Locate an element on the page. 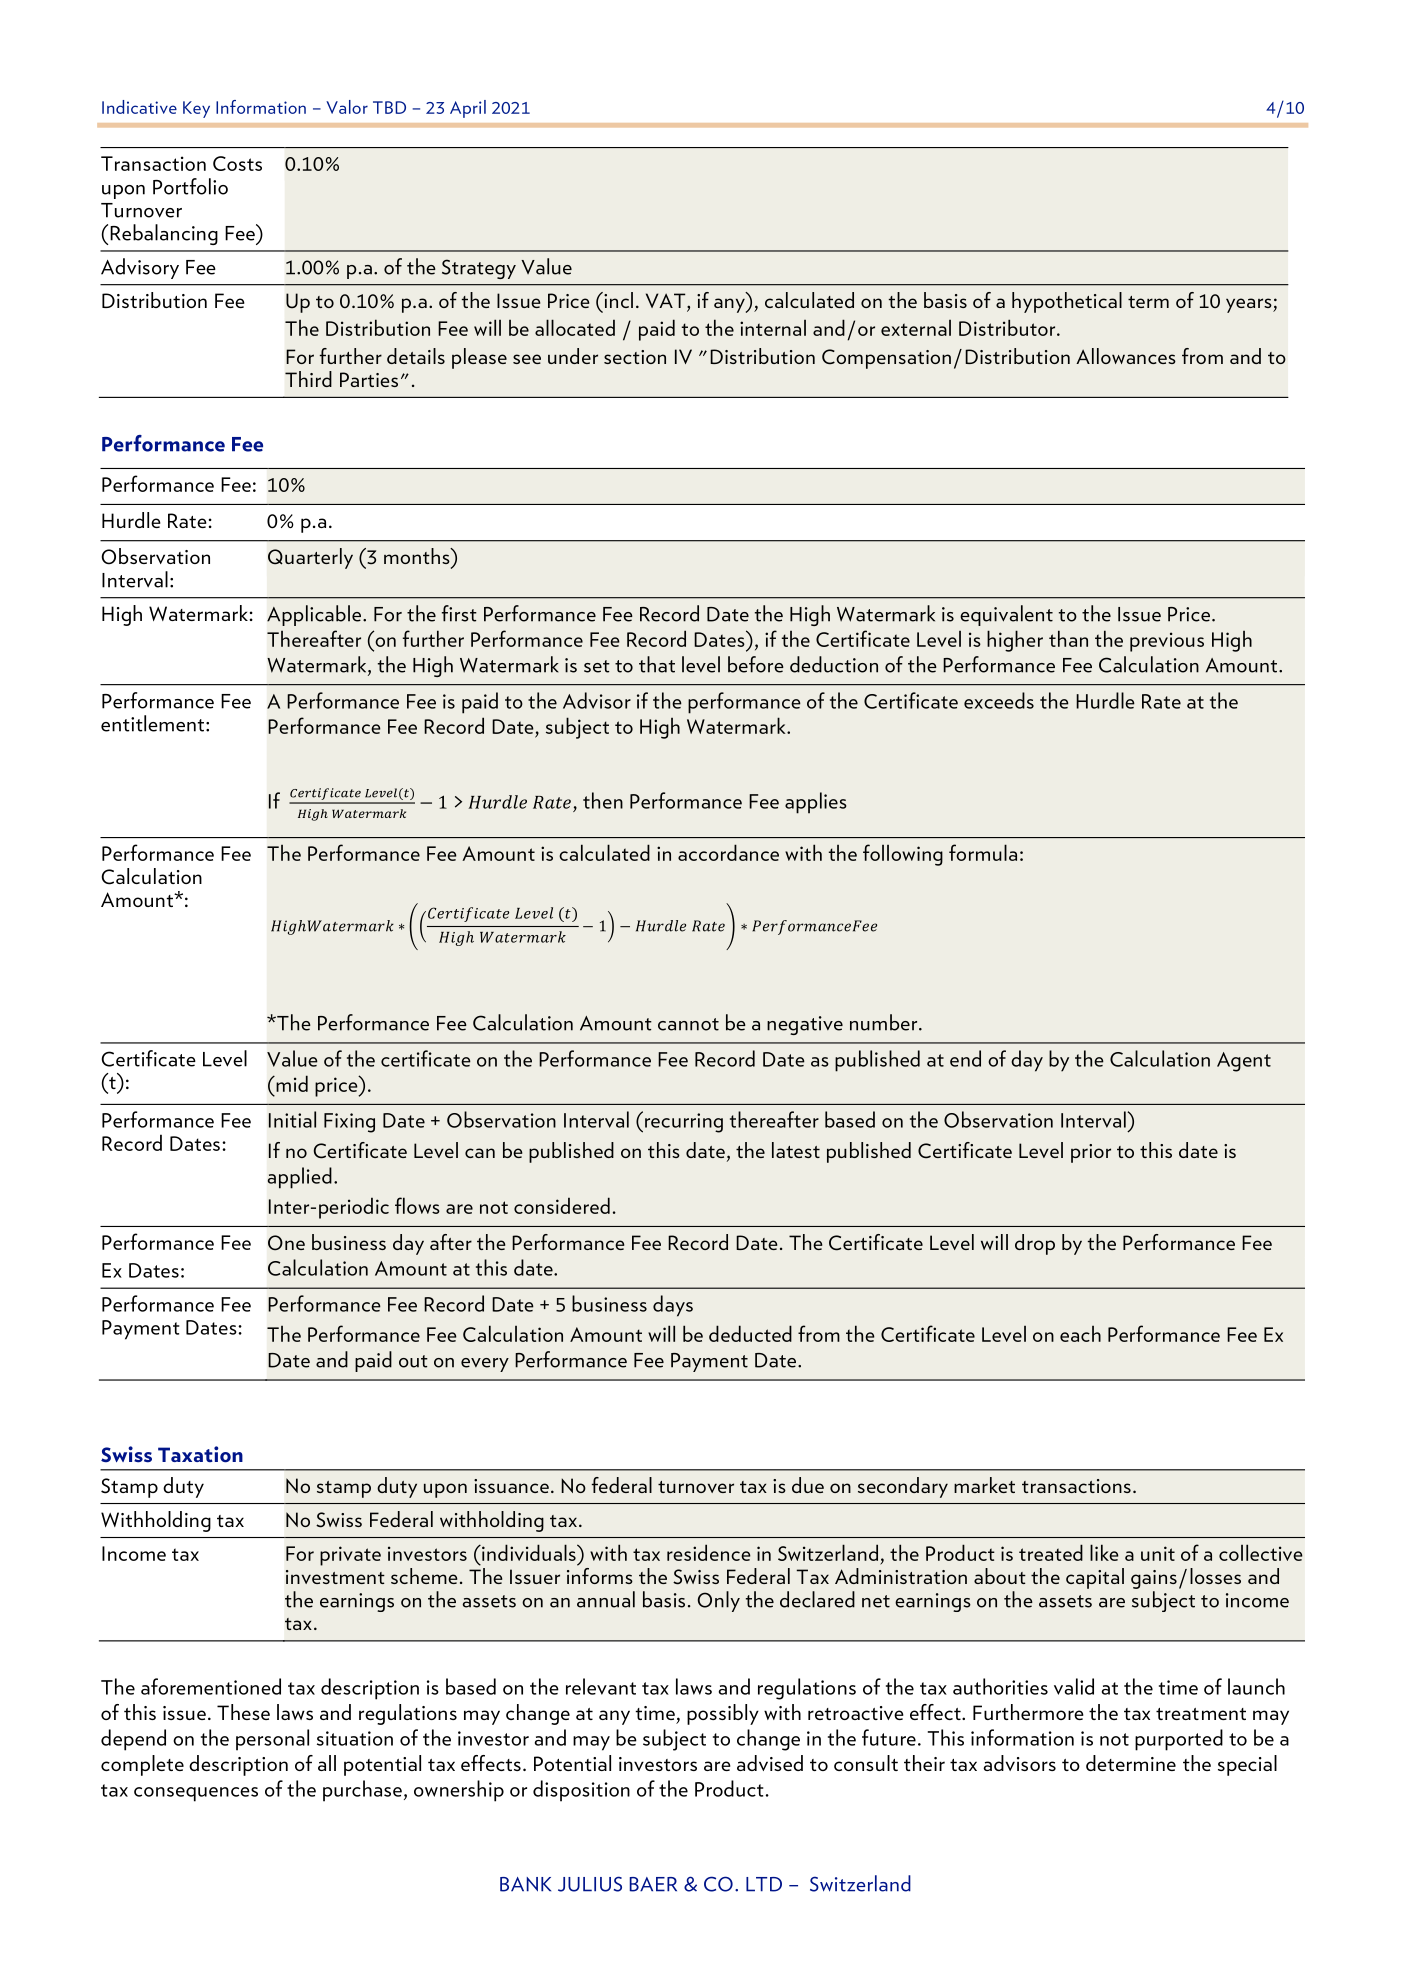 Image resolution: width=1405 pixels, height=1987 pixels. purported is located at coordinates (1179, 1740).
